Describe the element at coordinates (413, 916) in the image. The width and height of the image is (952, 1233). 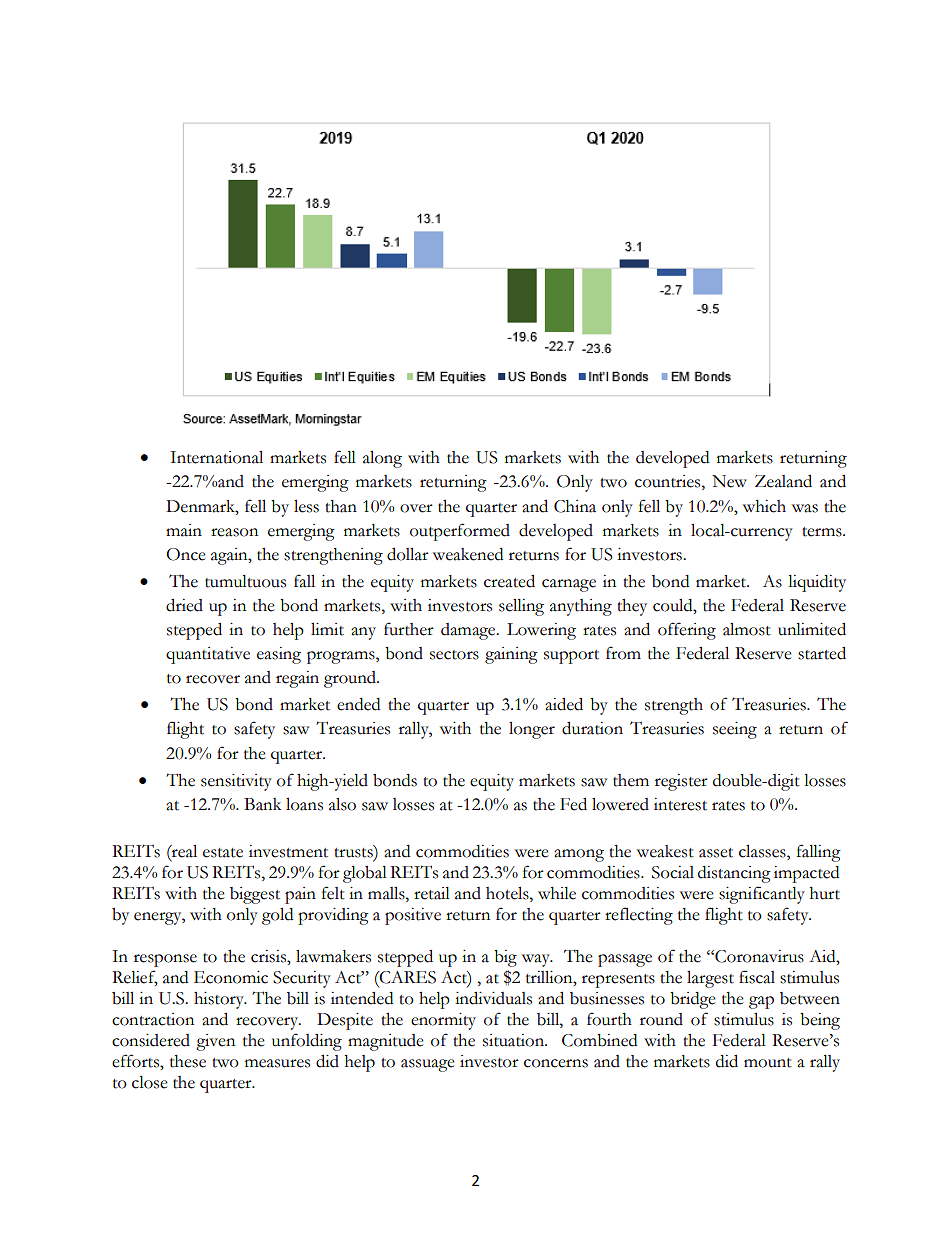
I see `positive` at that location.
